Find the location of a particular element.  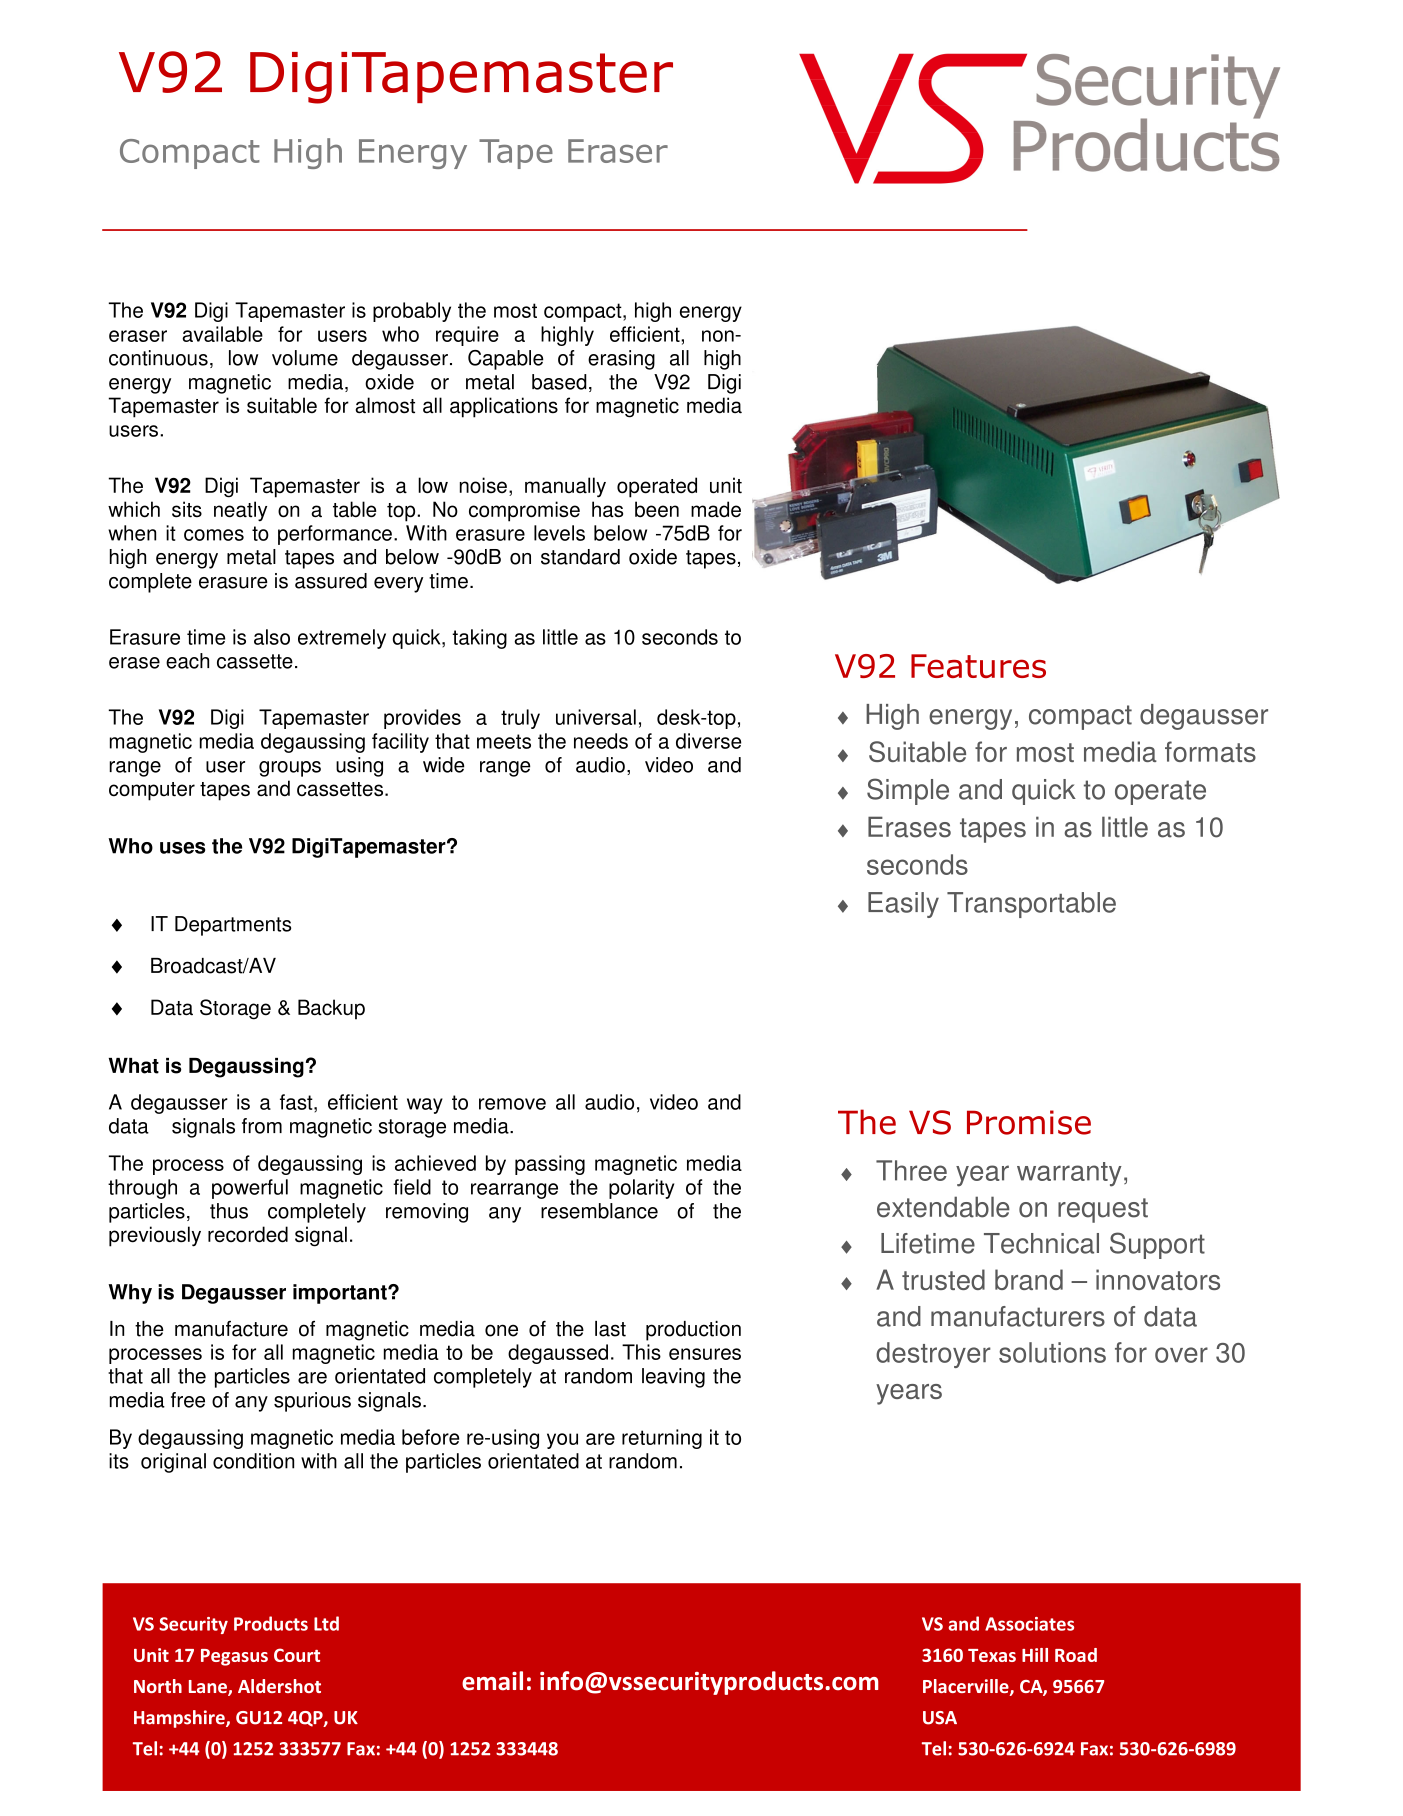

solutions is located at coordinates (1052, 1352).
